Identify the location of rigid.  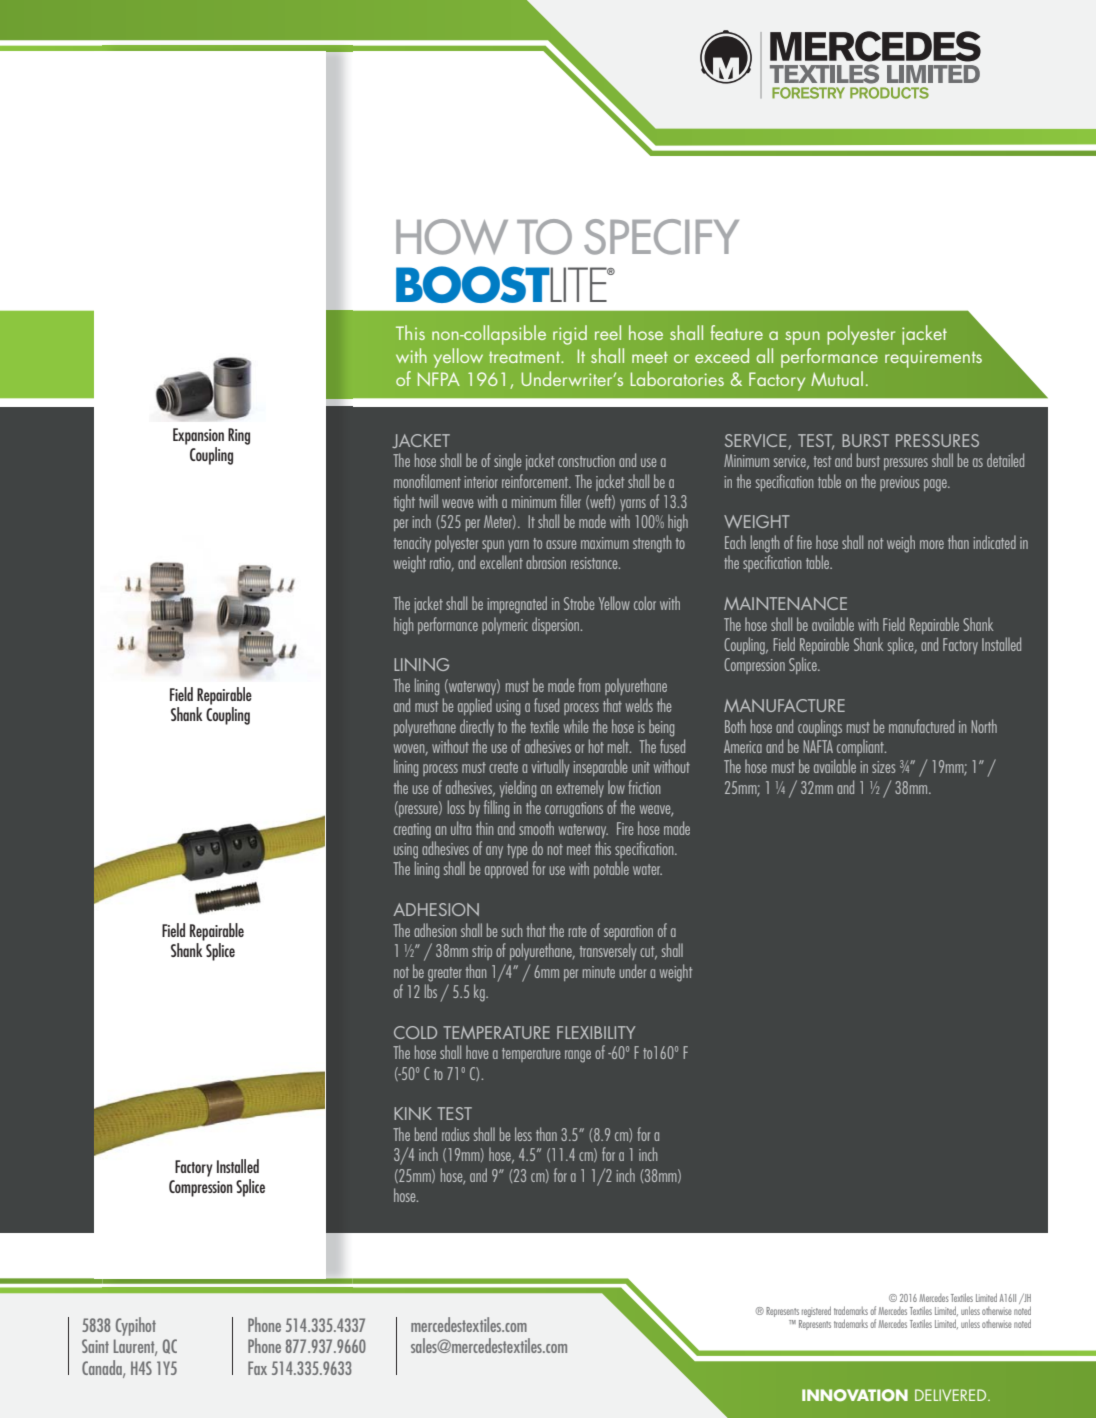
(570, 335).
